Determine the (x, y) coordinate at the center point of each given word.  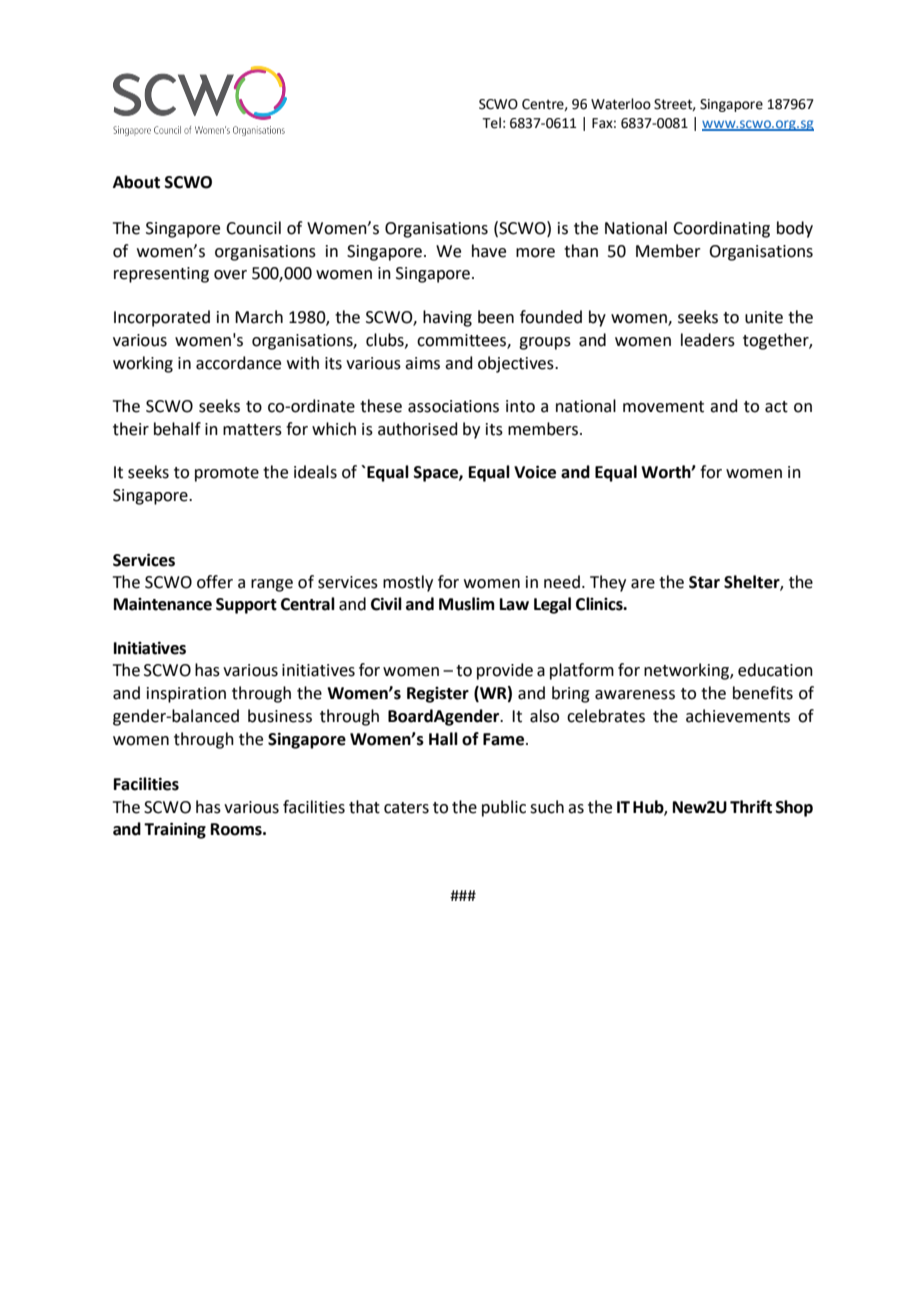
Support (246, 606)
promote (227, 474)
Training (175, 830)
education (775, 670)
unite (764, 317)
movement (663, 407)
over (230, 275)
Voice (535, 472)
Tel (491, 123)
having (447, 318)
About (136, 182)
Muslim (466, 604)
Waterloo (621, 104)
